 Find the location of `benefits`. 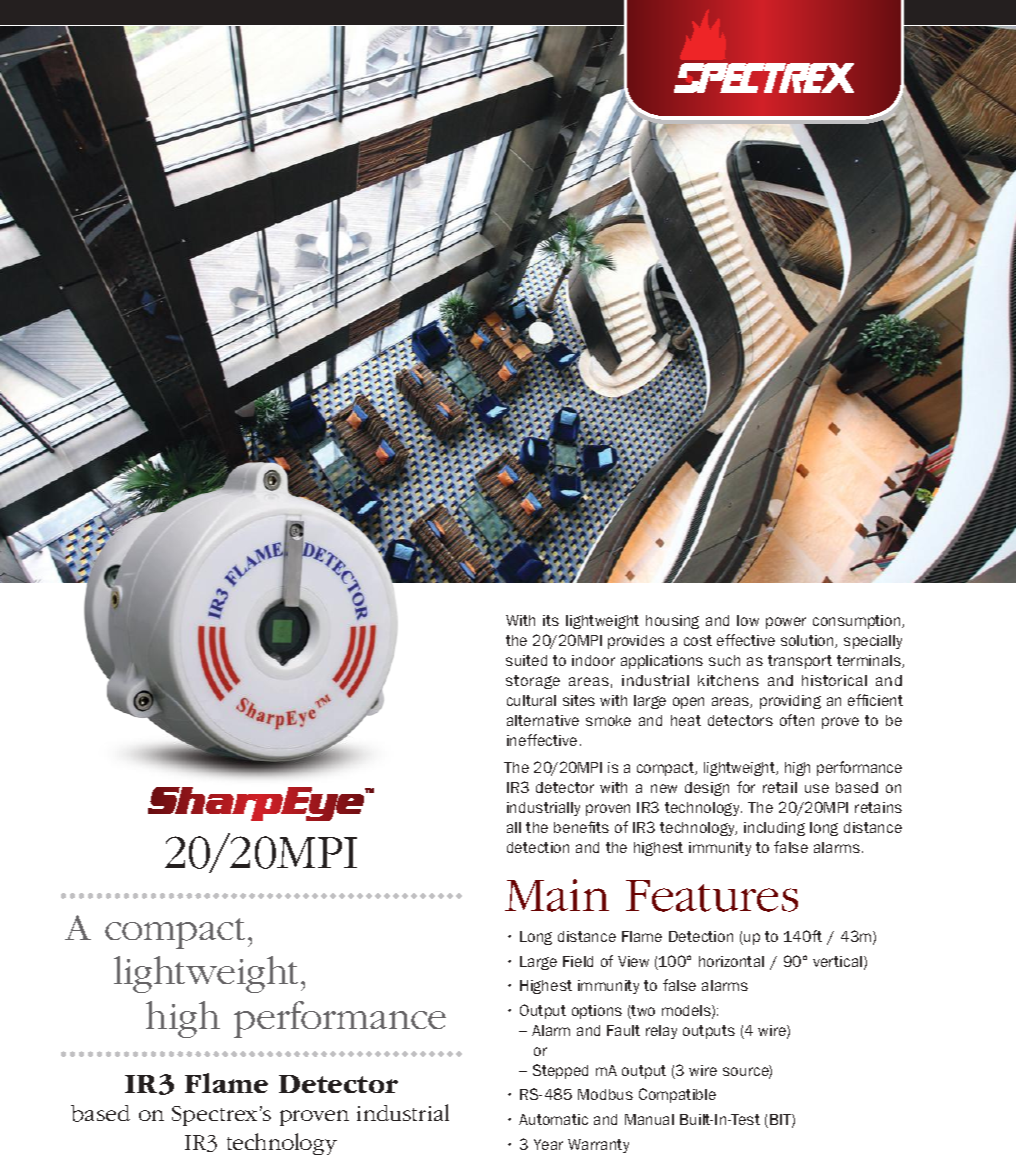

benefits is located at coordinates (581, 827).
